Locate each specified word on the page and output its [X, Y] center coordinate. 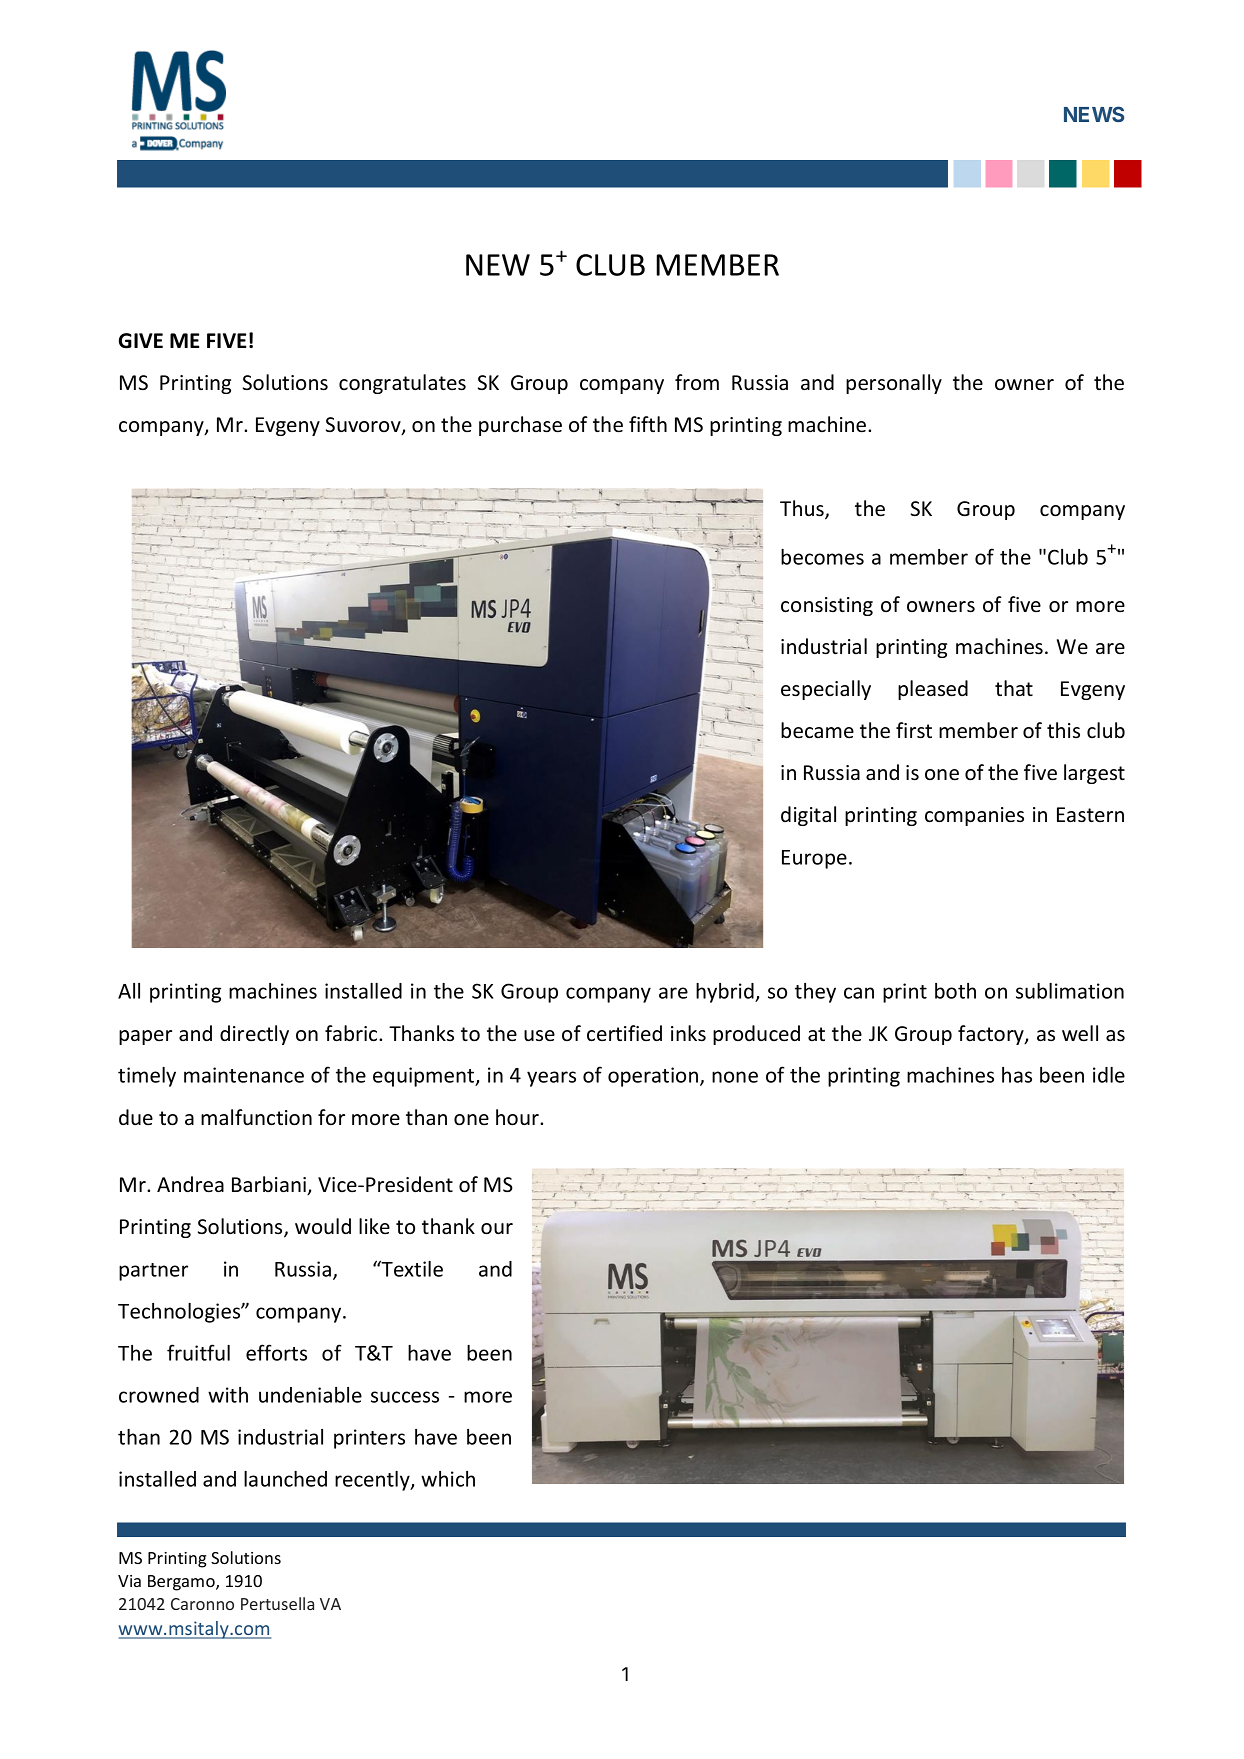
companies [974, 816]
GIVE [141, 341]
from [697, 382]
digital [808, 816]
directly [254, 1035]
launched [285, 1479]
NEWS [1094, 114]
